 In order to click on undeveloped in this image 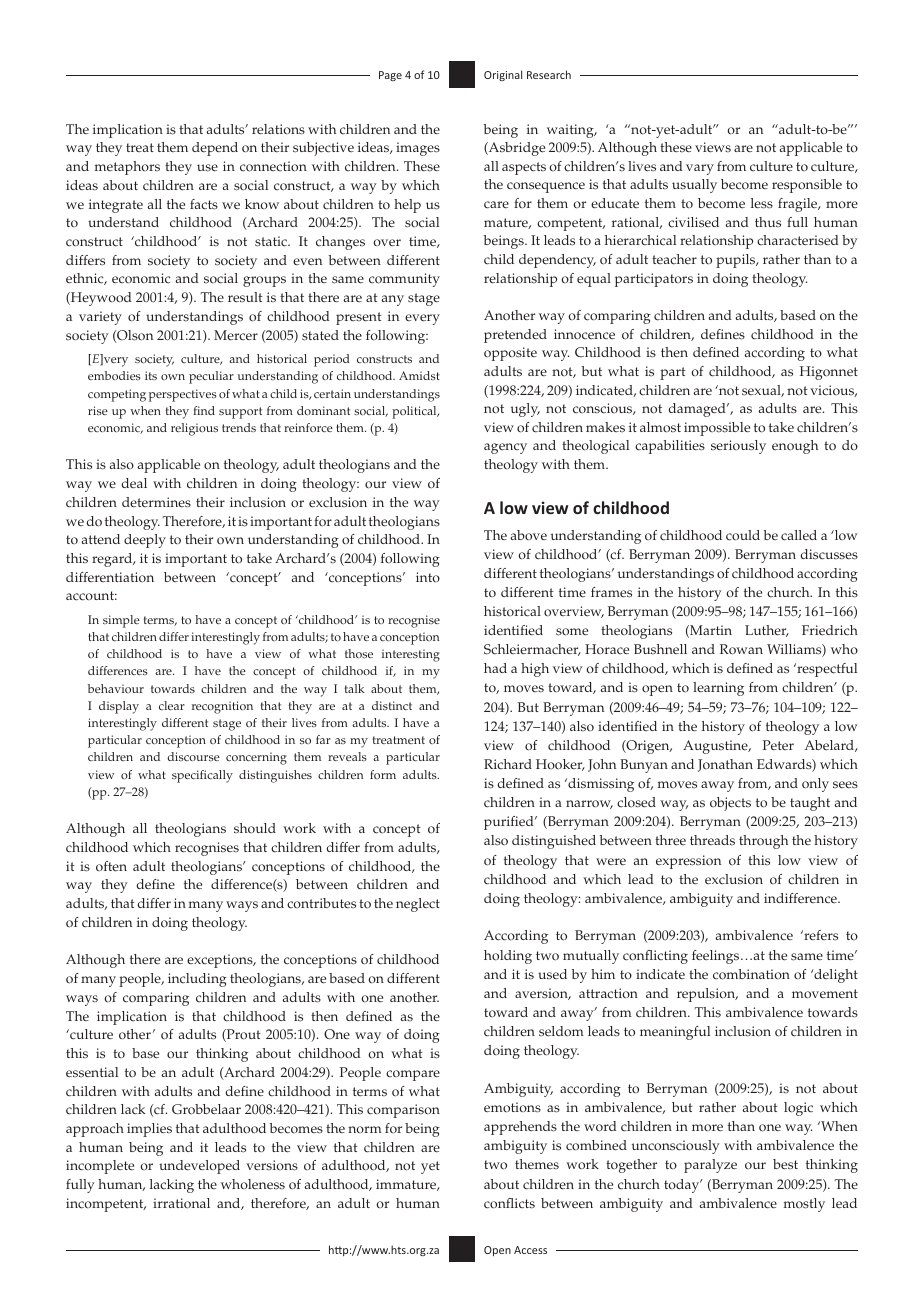, I will do `click(199, 1167)`.
